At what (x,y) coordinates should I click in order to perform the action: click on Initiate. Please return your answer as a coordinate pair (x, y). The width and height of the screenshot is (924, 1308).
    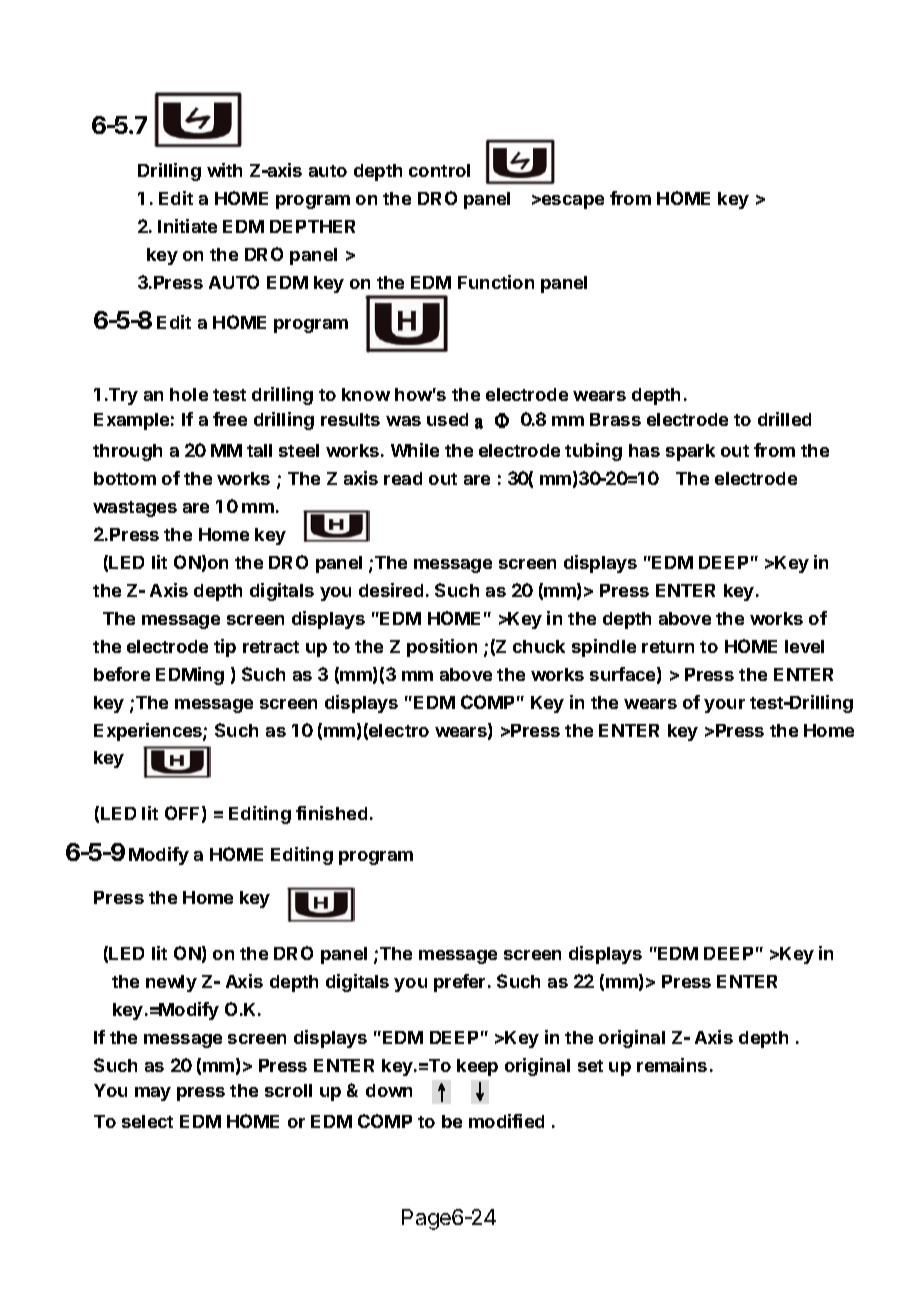
    Looking at the image, I should click on (187, 226).
